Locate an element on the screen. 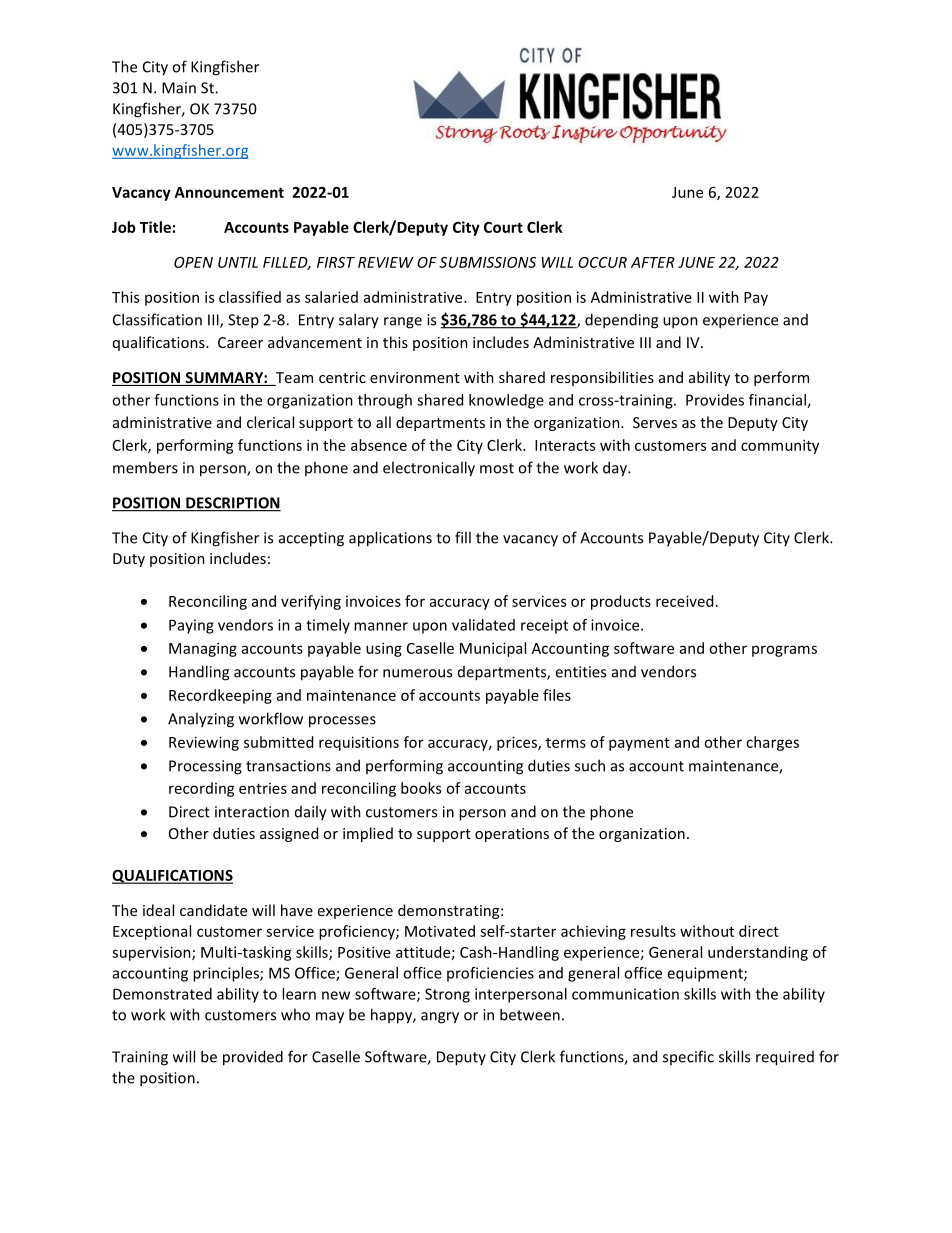  provided is located at coordinates (253, 1058).
